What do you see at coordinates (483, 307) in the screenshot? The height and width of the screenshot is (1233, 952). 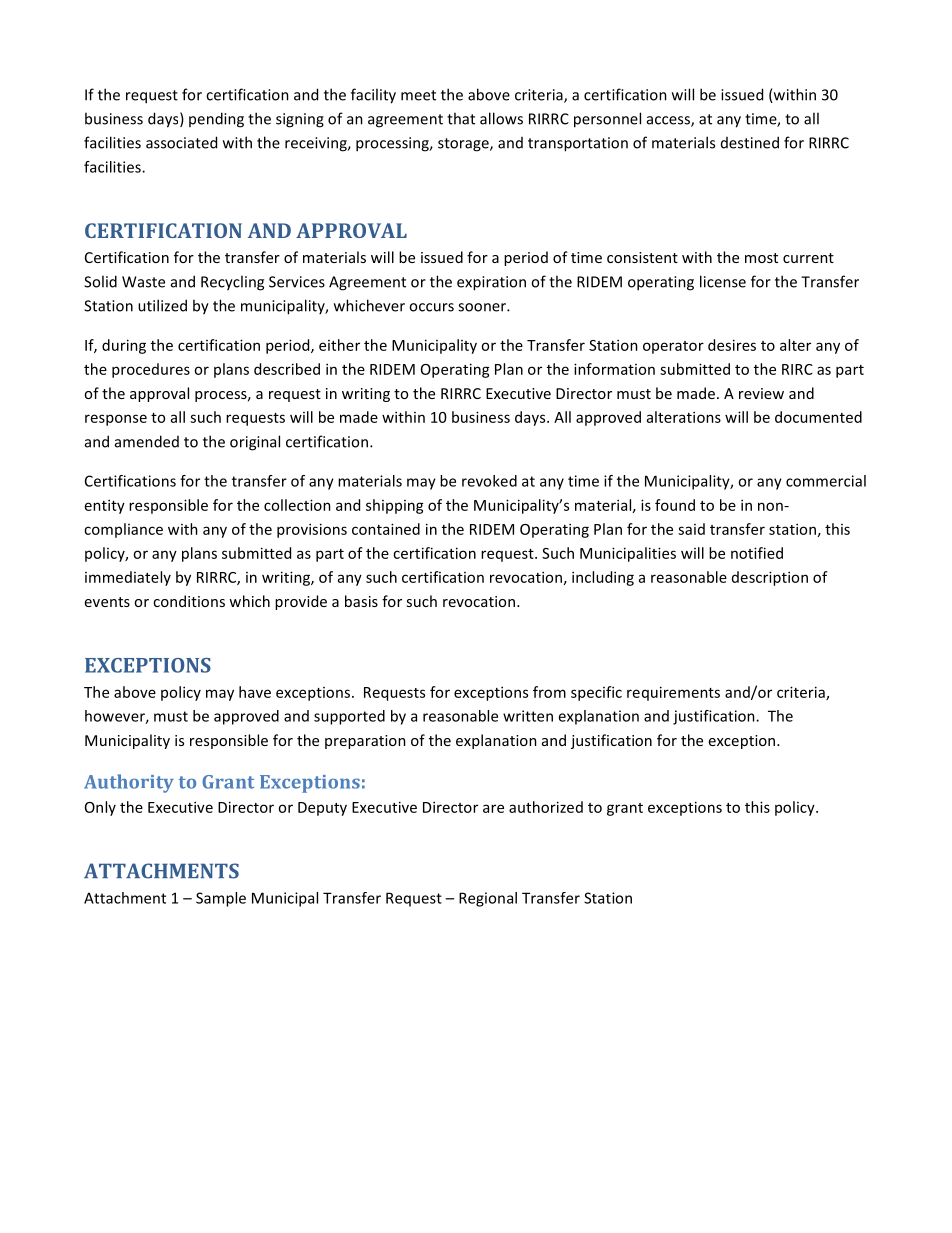 I see `sooner` at bounding box center [483, 307].
